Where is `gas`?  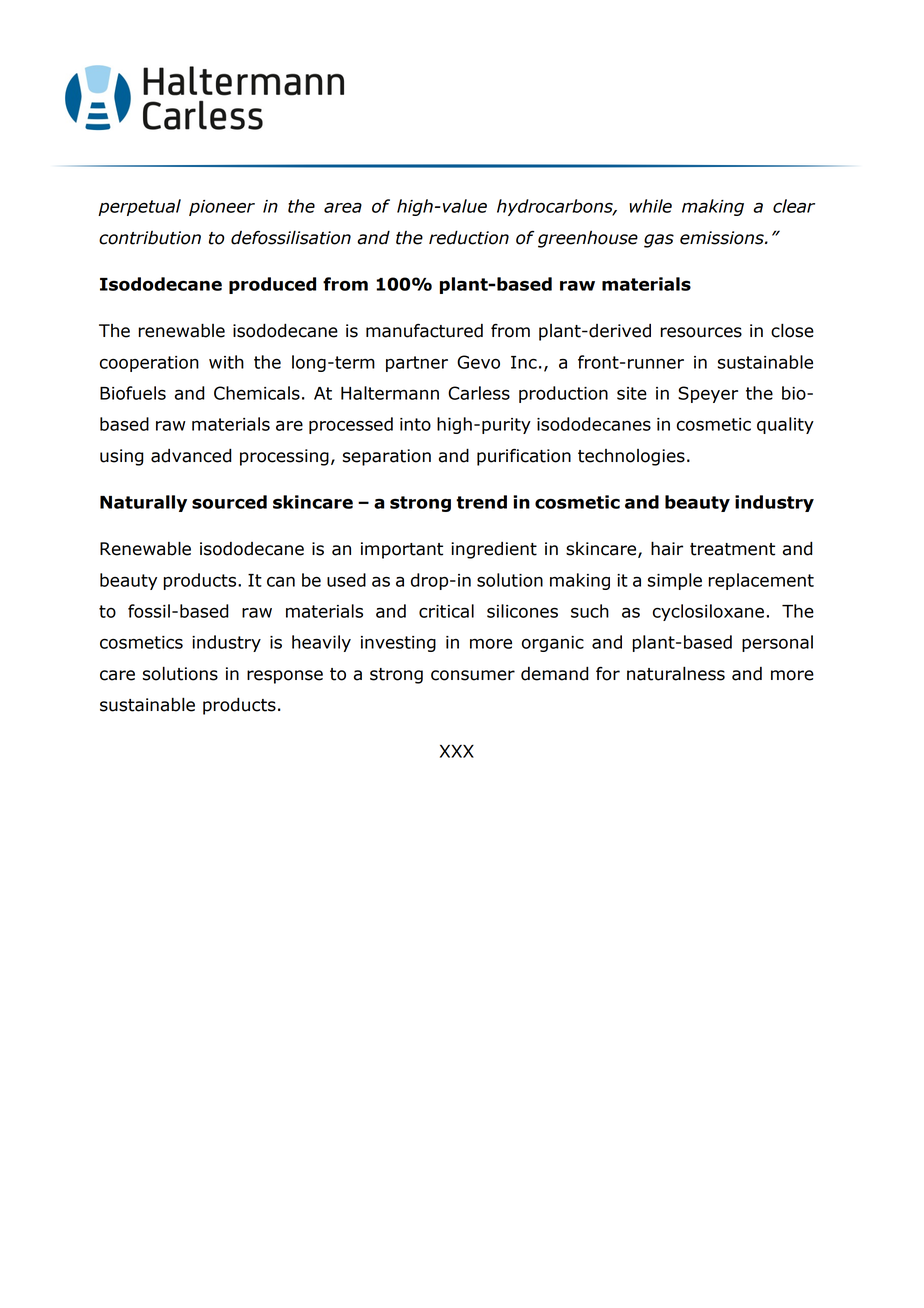 gas is located at coordinates (659, 241).
